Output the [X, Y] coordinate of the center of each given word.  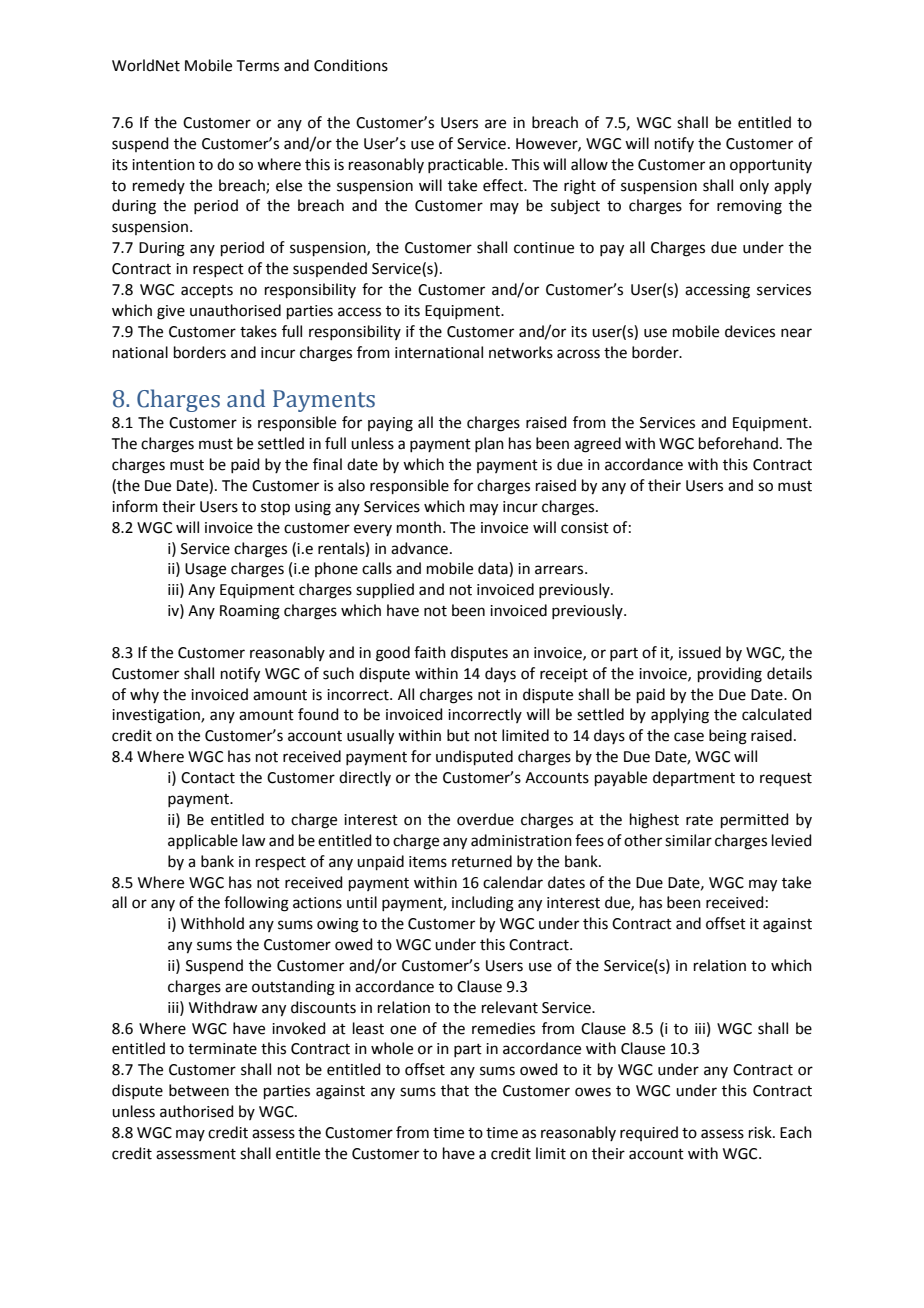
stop [275, 508]
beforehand [738, 443]
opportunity [771, 166]
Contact [208, 778]
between [199, 1090]
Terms [258, 66]
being [728, 737]
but [458, 735]
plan [489, 444]
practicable [467, 165]
